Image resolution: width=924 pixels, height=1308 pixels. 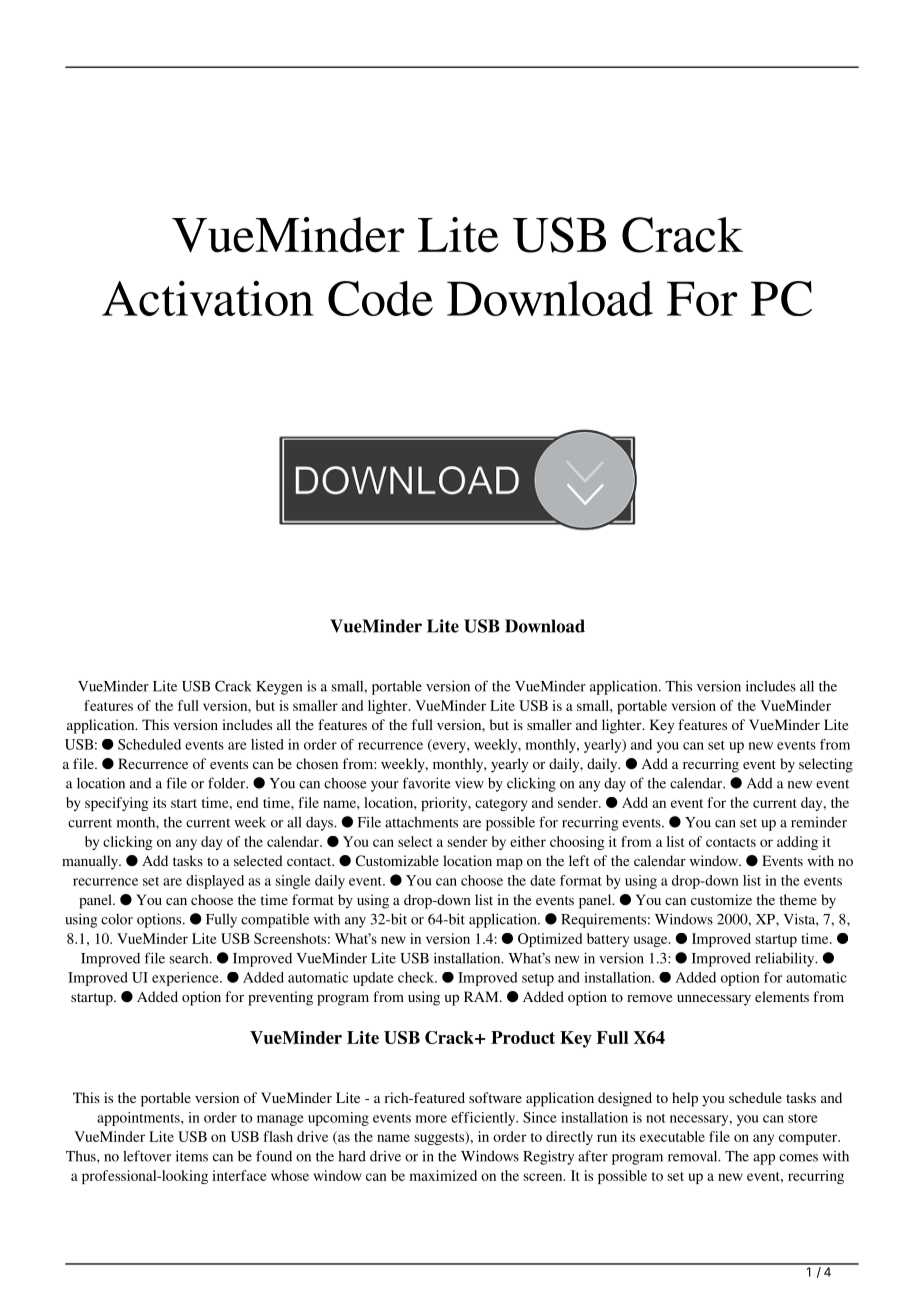 What do you see at coordinates (228, 783) in the page?
I see `folder` at bounding box center [228, 783].
